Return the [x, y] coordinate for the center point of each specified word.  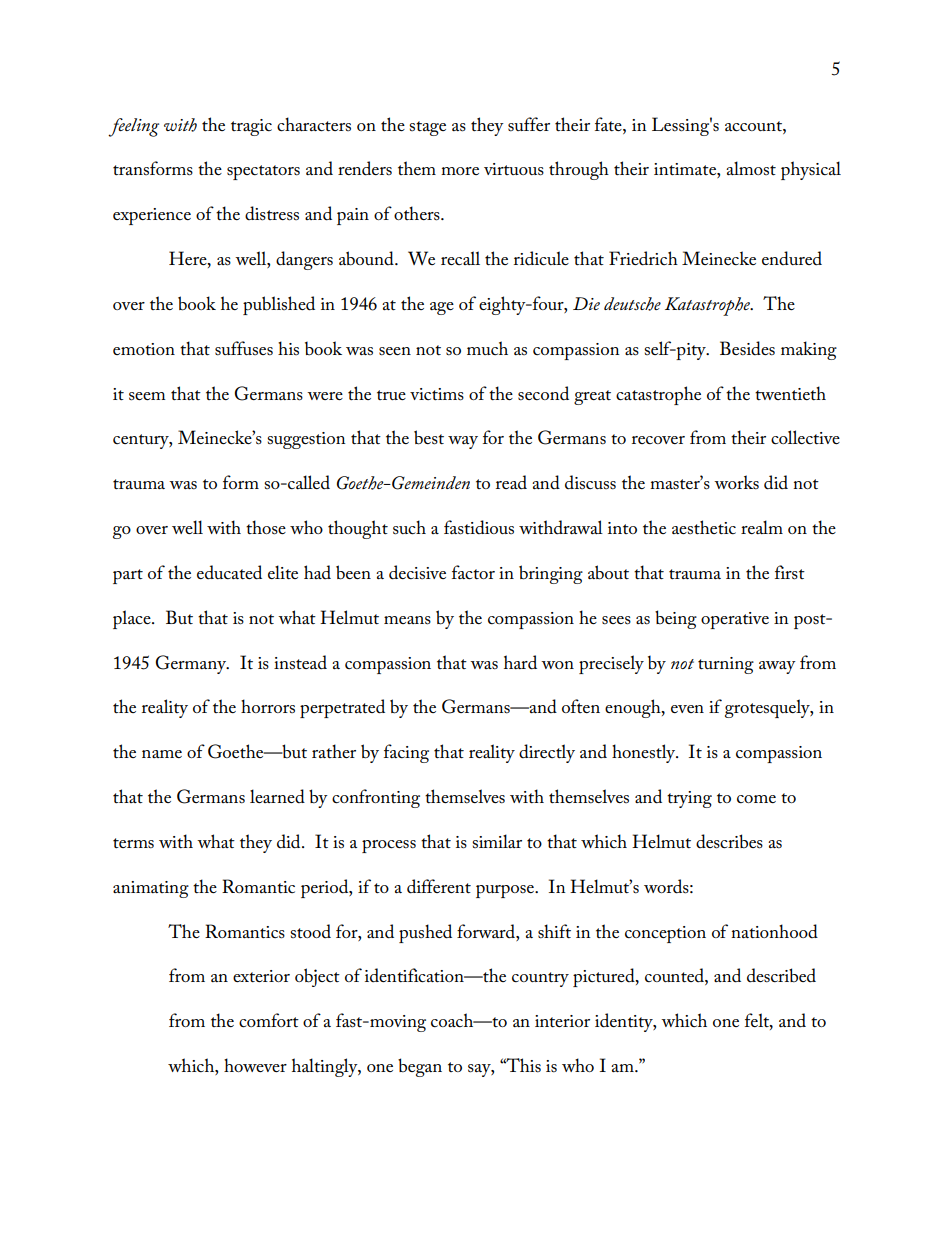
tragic [251, 127]
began [420, 1067]
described [781, 975]
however [255, 1065]
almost [751, 168]
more [460, 171]
